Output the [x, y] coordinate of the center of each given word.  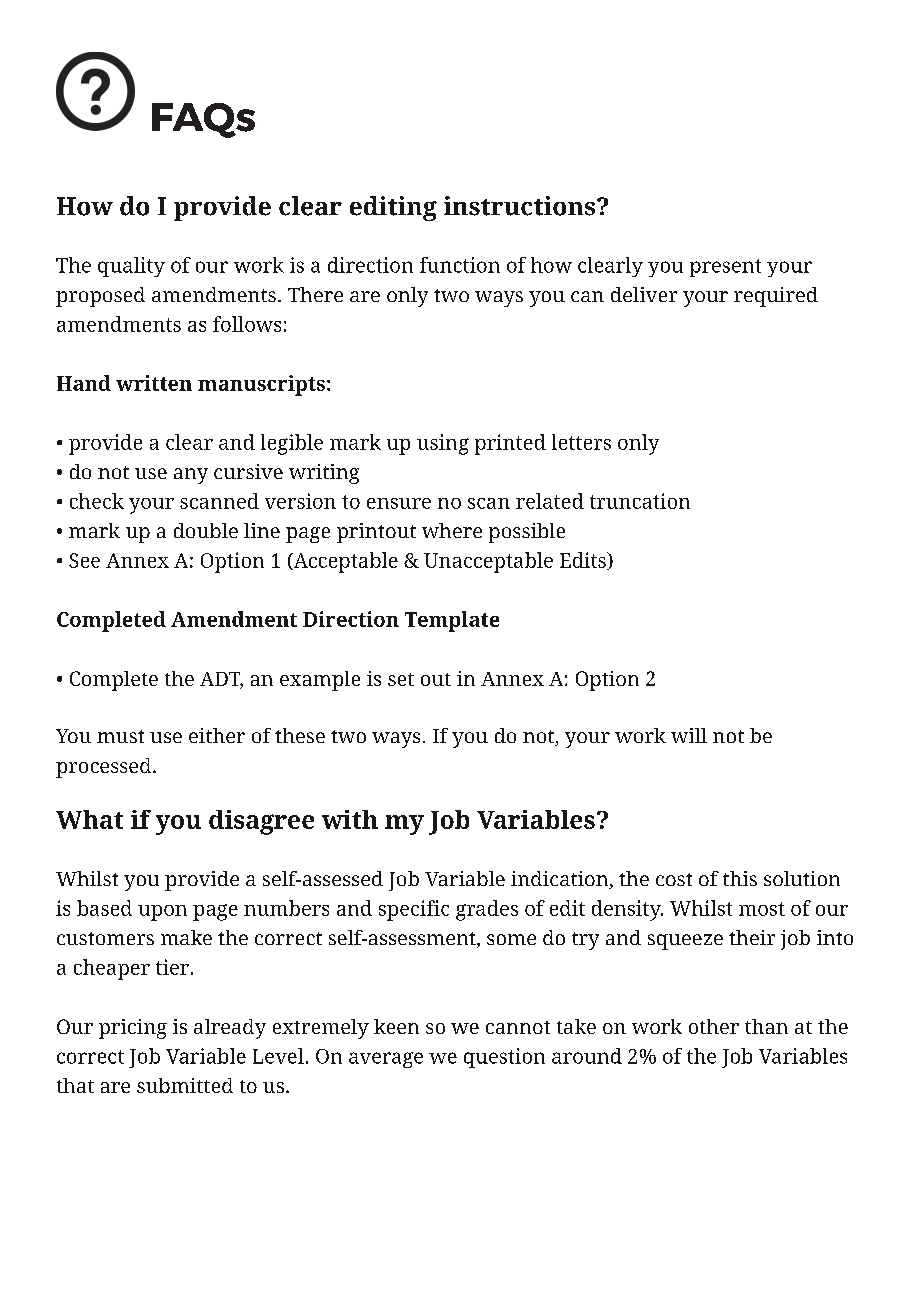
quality [131, 267]
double [206, 530]
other [714, 1026]
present [725, 268]
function [460, 265]
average [386, 1060]
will [689, 735]
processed [105, 768]
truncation [640, 501]
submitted [185, 1085]
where [452, 530]
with [350, 819]
